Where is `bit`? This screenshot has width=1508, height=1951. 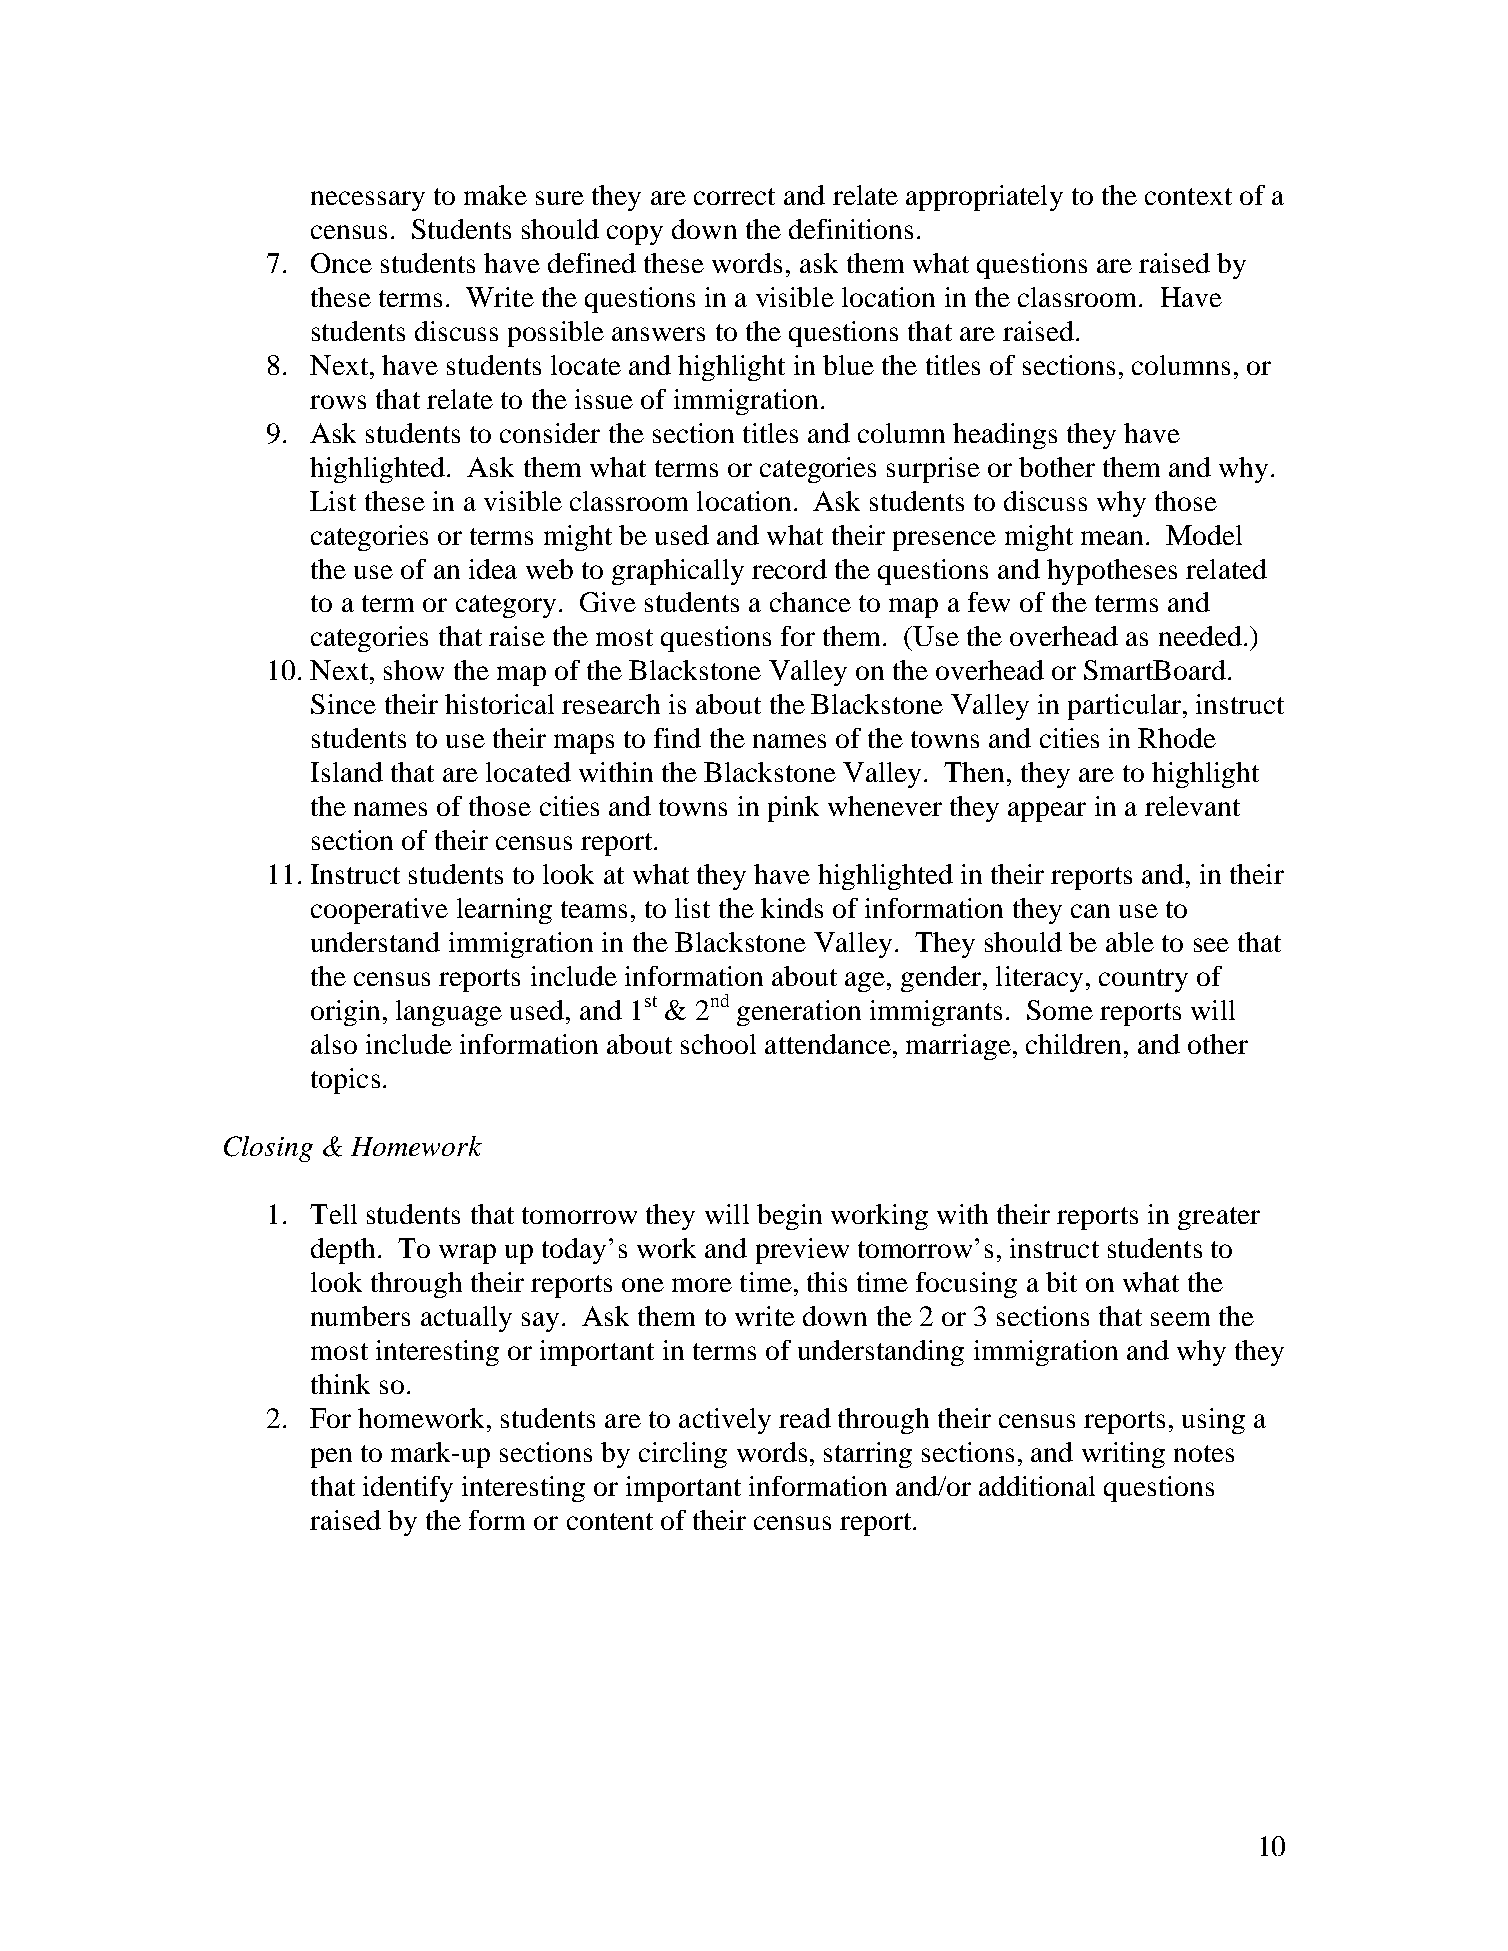
bit is located at coordinates (1061, 1282).
